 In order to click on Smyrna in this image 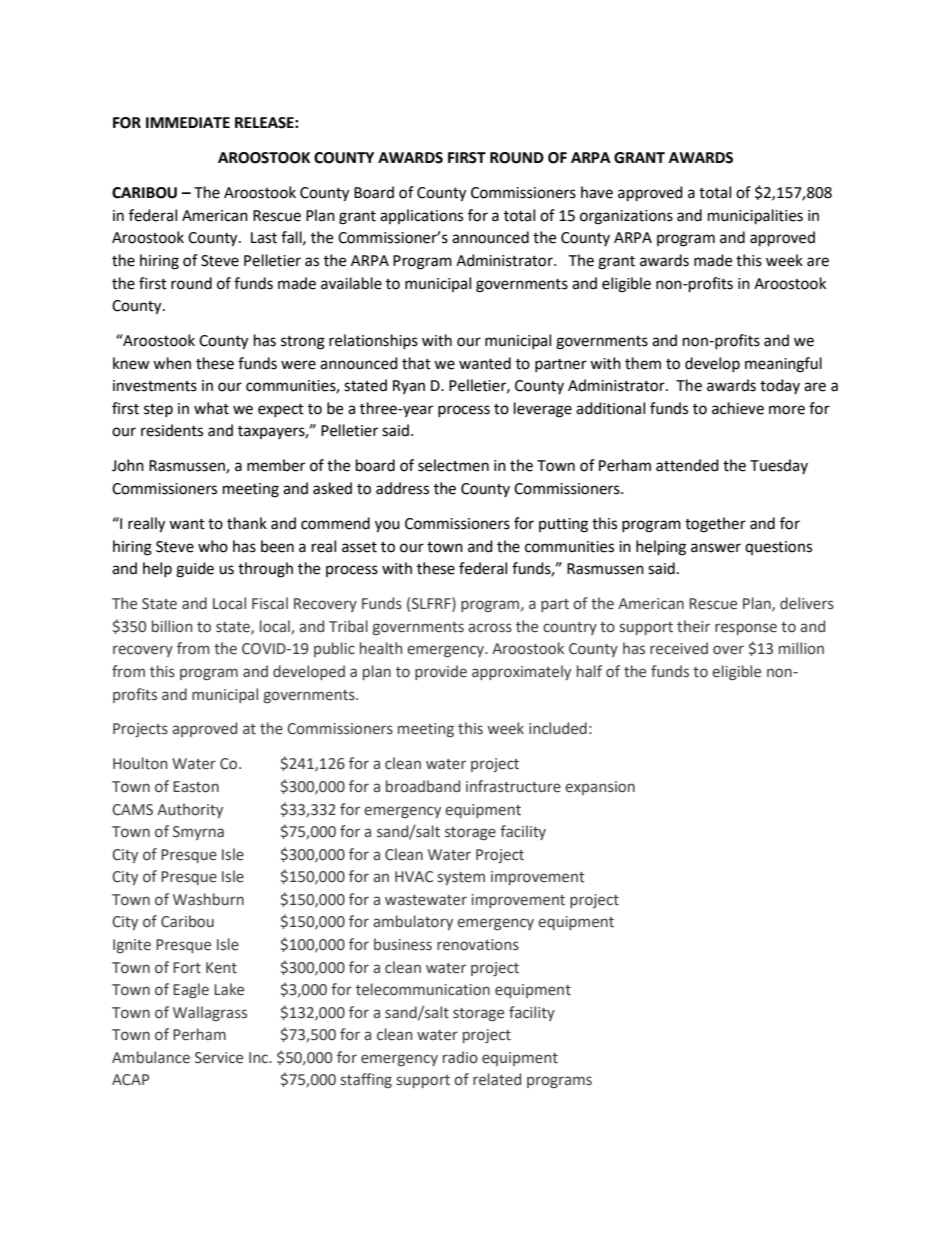, I will do `click(198, 833)`.
